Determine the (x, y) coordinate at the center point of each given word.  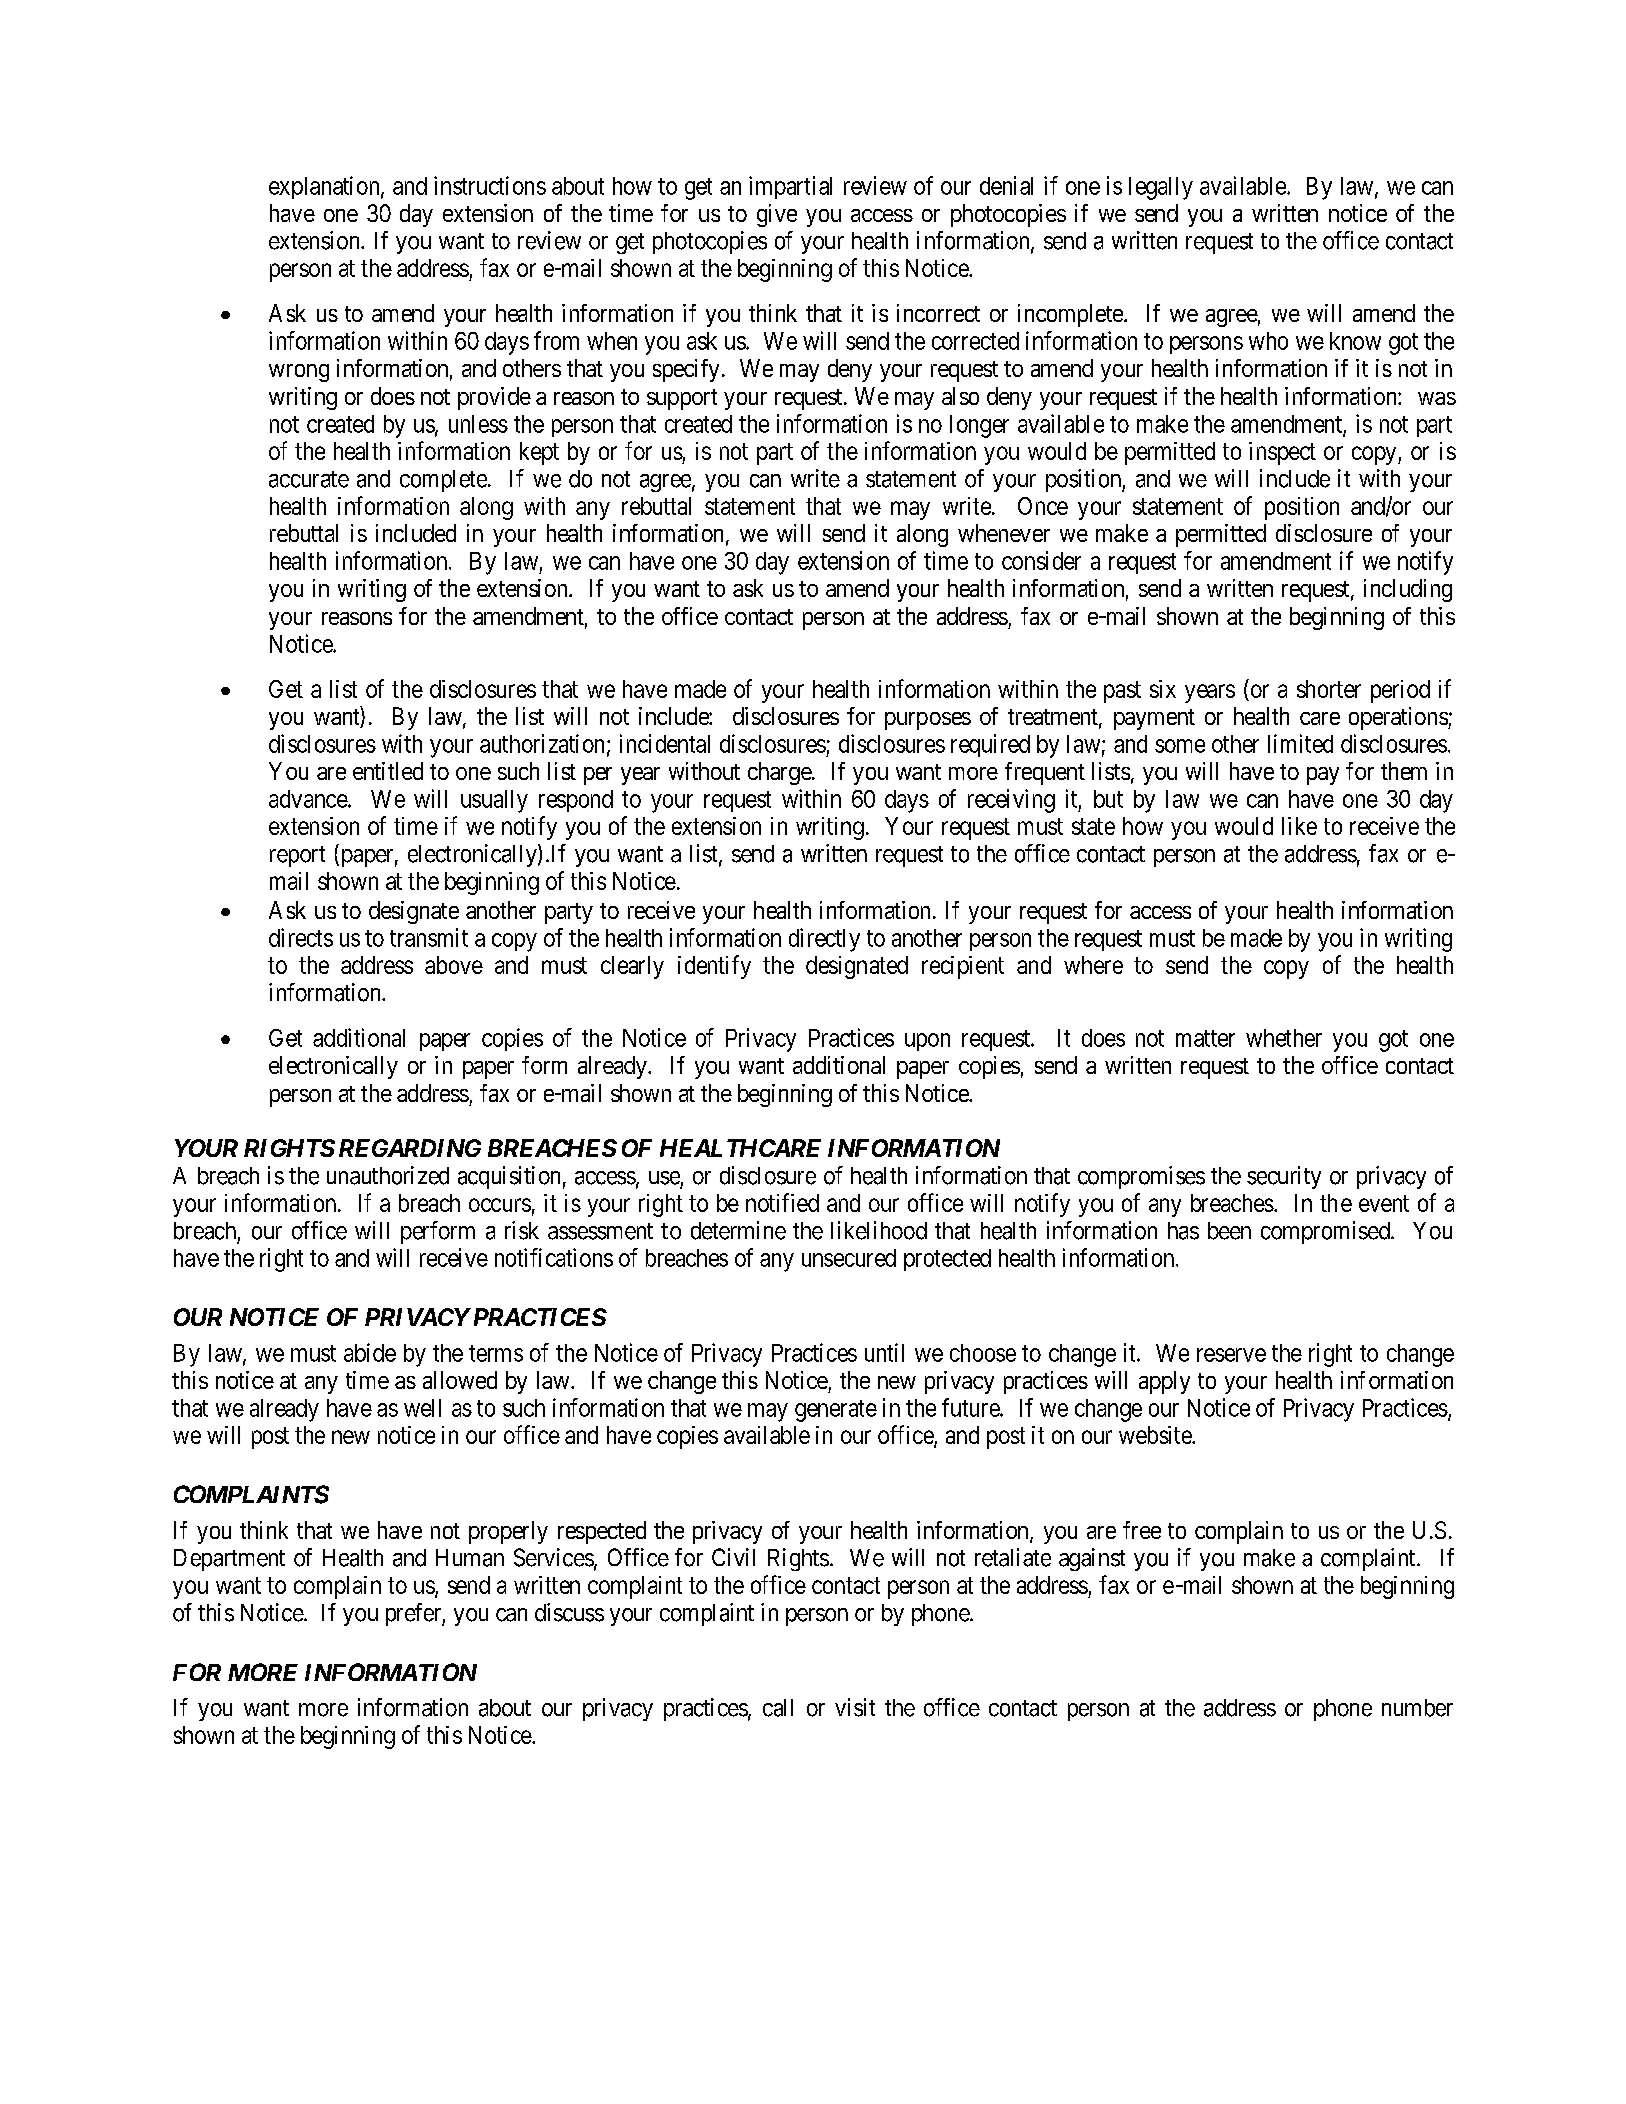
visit (855, 1707)
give (777, 215)
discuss (569, 1612)
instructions (490, 185)
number (1417, 1708)
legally (1161, 188)
